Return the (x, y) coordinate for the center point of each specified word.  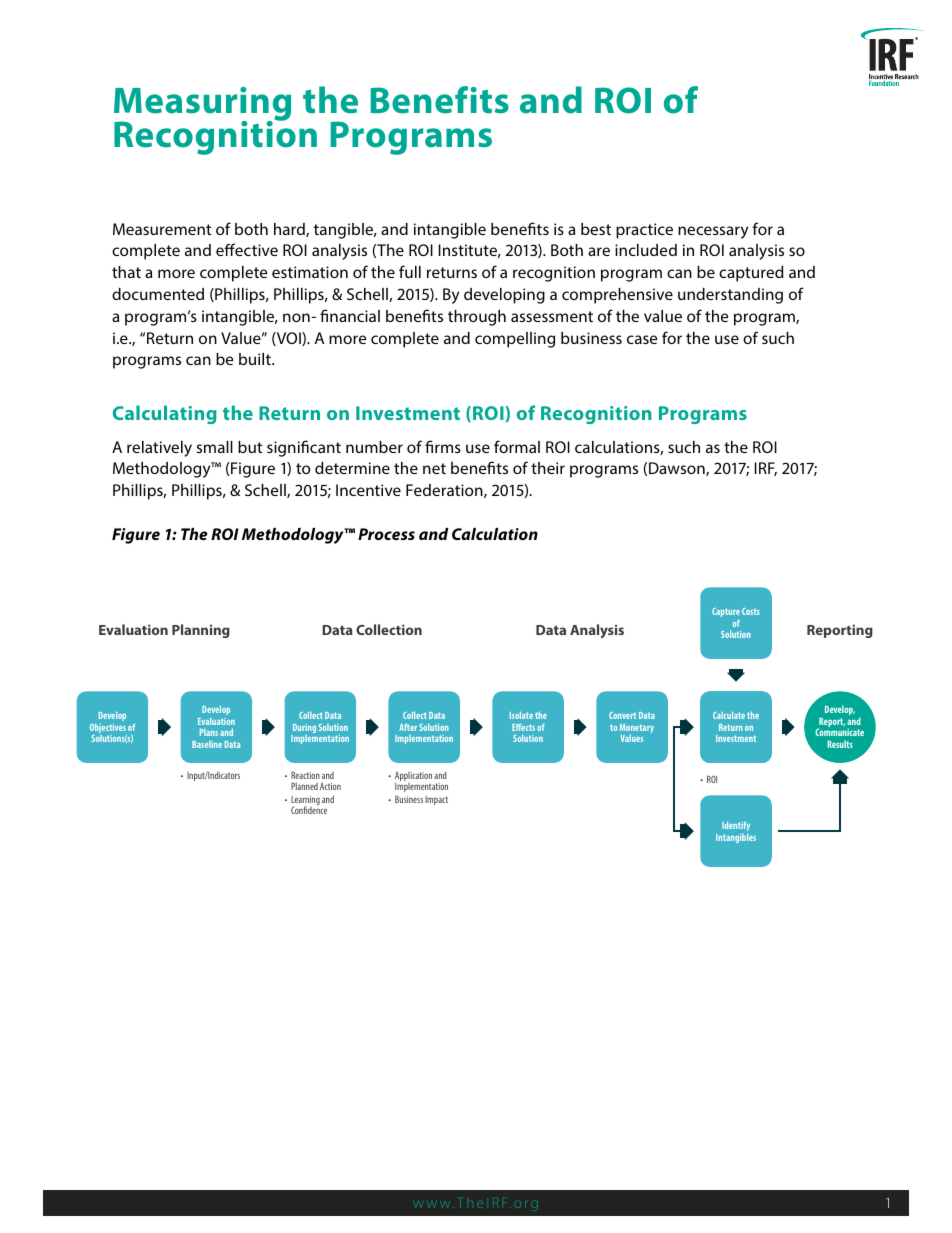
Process (386, 534)
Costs (751, 611)
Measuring (202, 105)
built (256, 359)
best (596, 229)
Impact (436, 800)
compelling (515, 340)
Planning (201, 631)
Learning (305, 802)
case (642, 339)
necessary (713, 232)
